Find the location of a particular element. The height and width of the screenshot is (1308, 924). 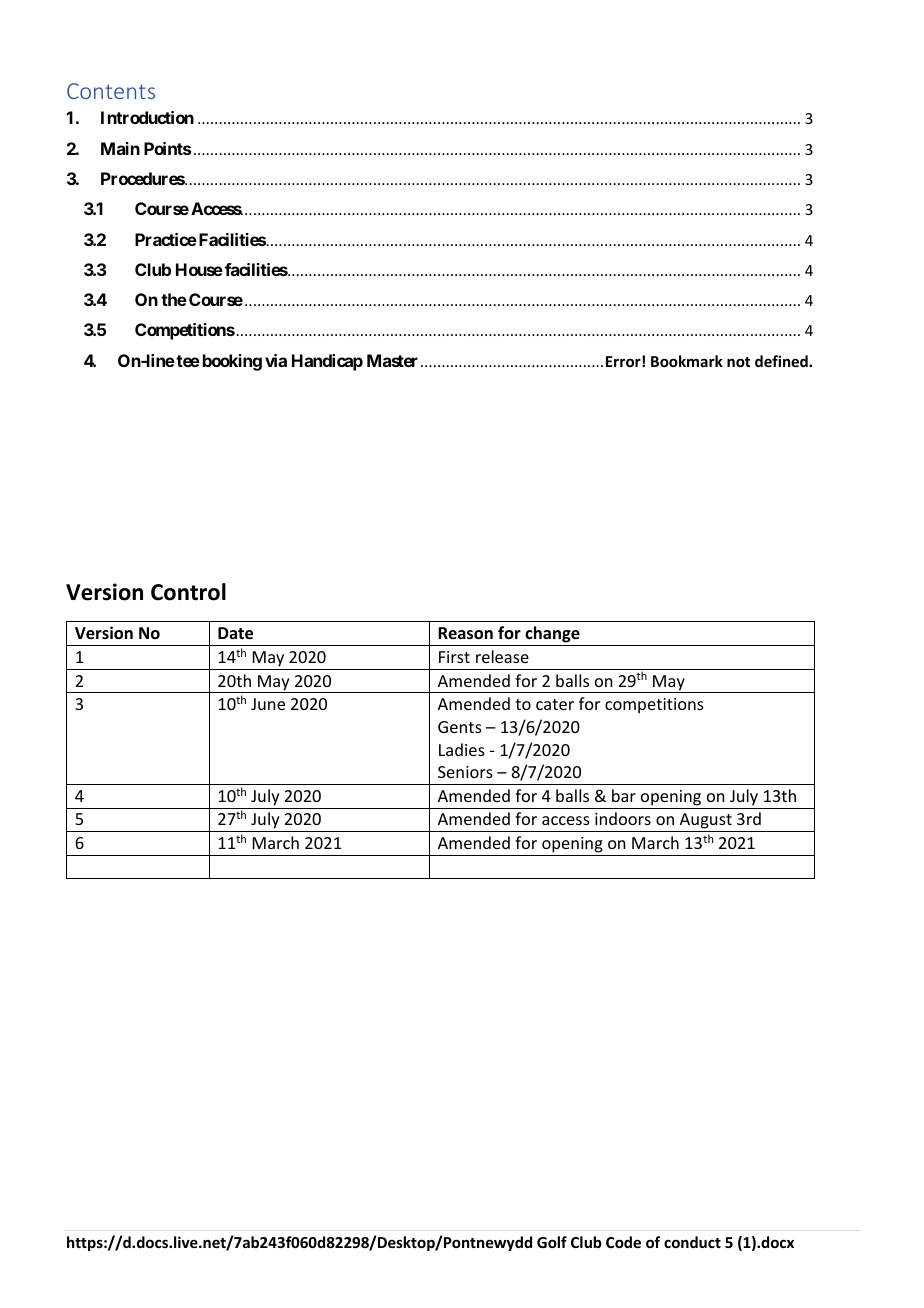

Golf is located at coordinates (552, 1242).
